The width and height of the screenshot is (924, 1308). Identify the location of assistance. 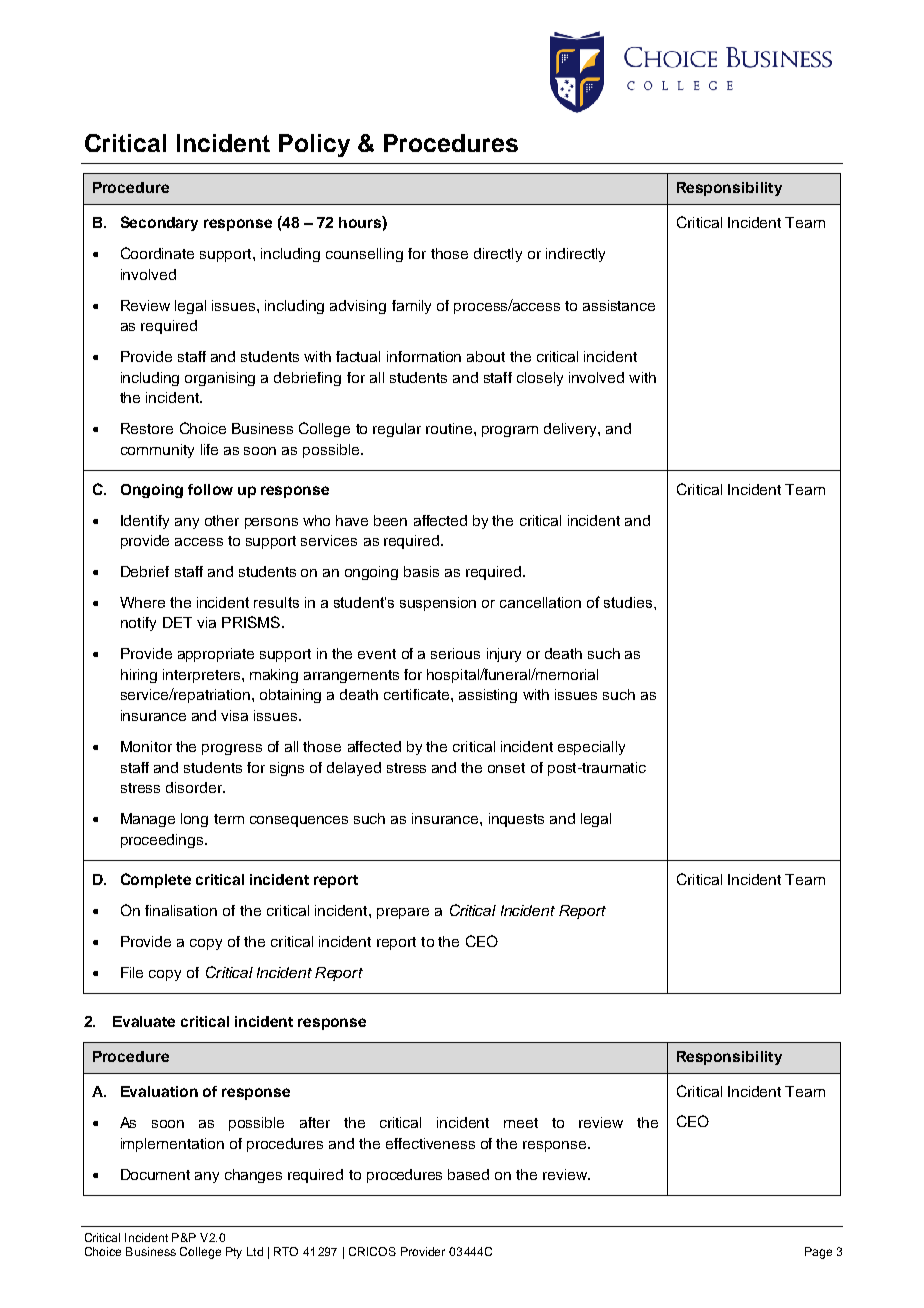
(619, 305).
